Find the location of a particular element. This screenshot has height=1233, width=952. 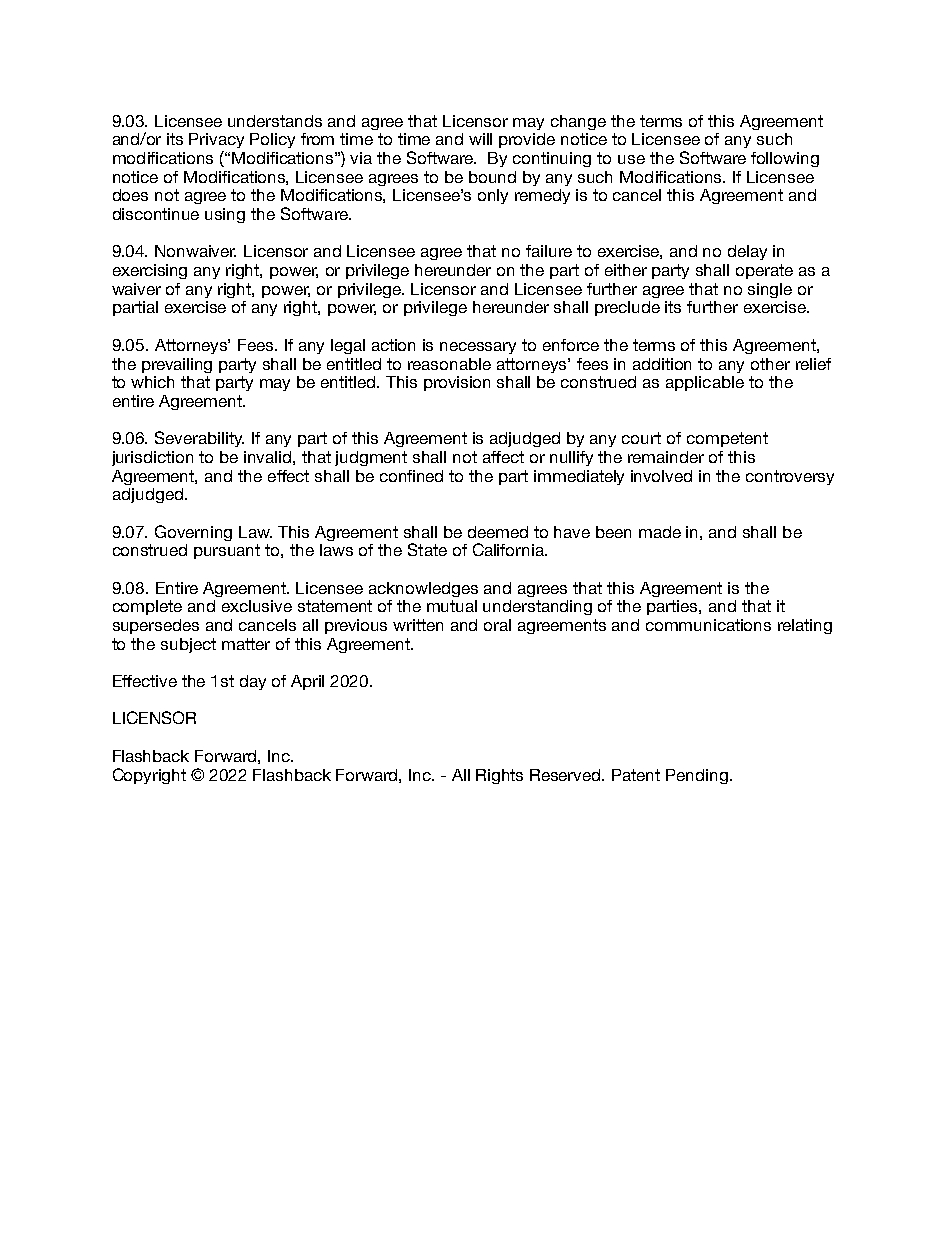

Privacy is located at coordinates (216, 140).
